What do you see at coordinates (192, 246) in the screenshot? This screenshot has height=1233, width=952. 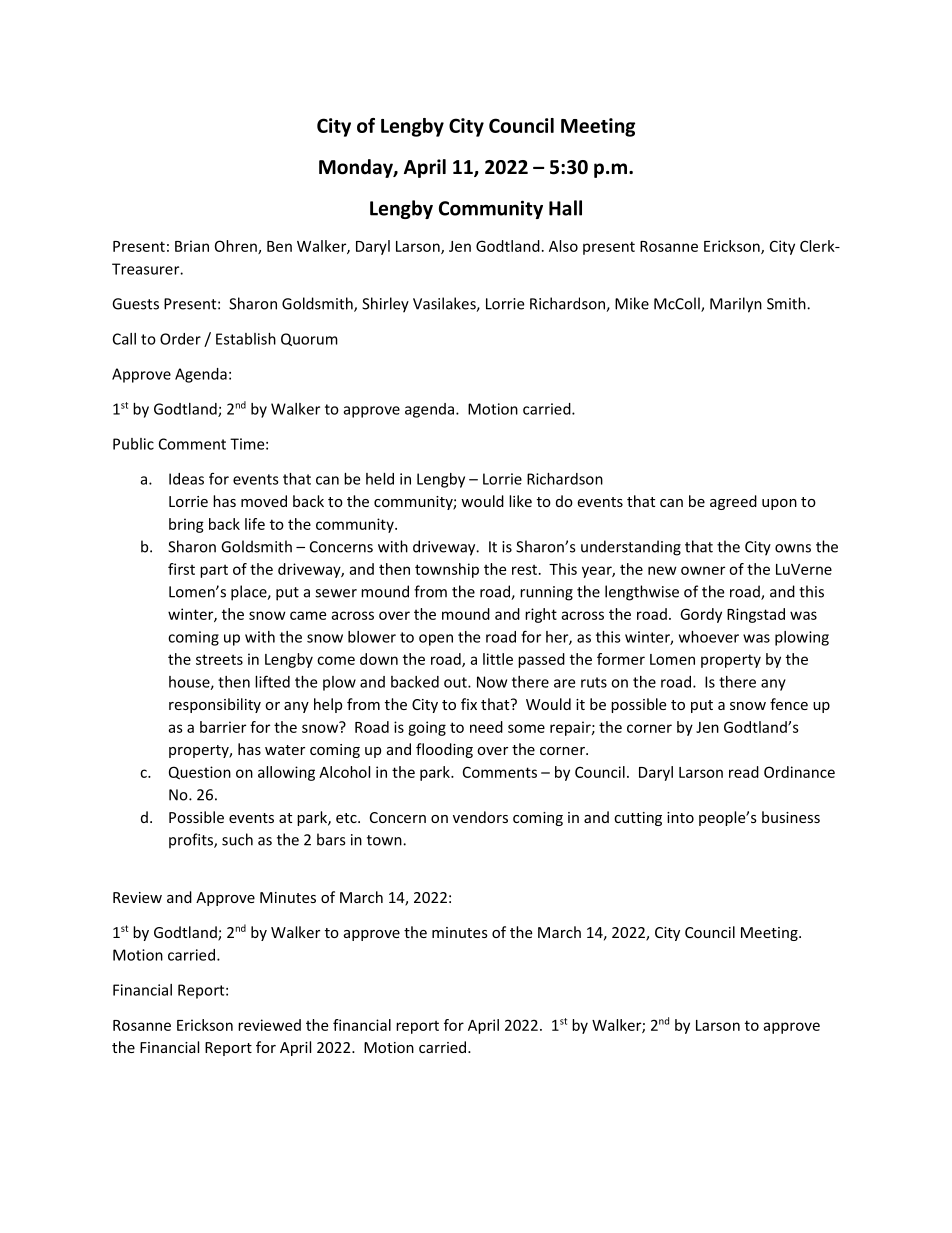 I see `Brian` at bounding box center [192, 246].
